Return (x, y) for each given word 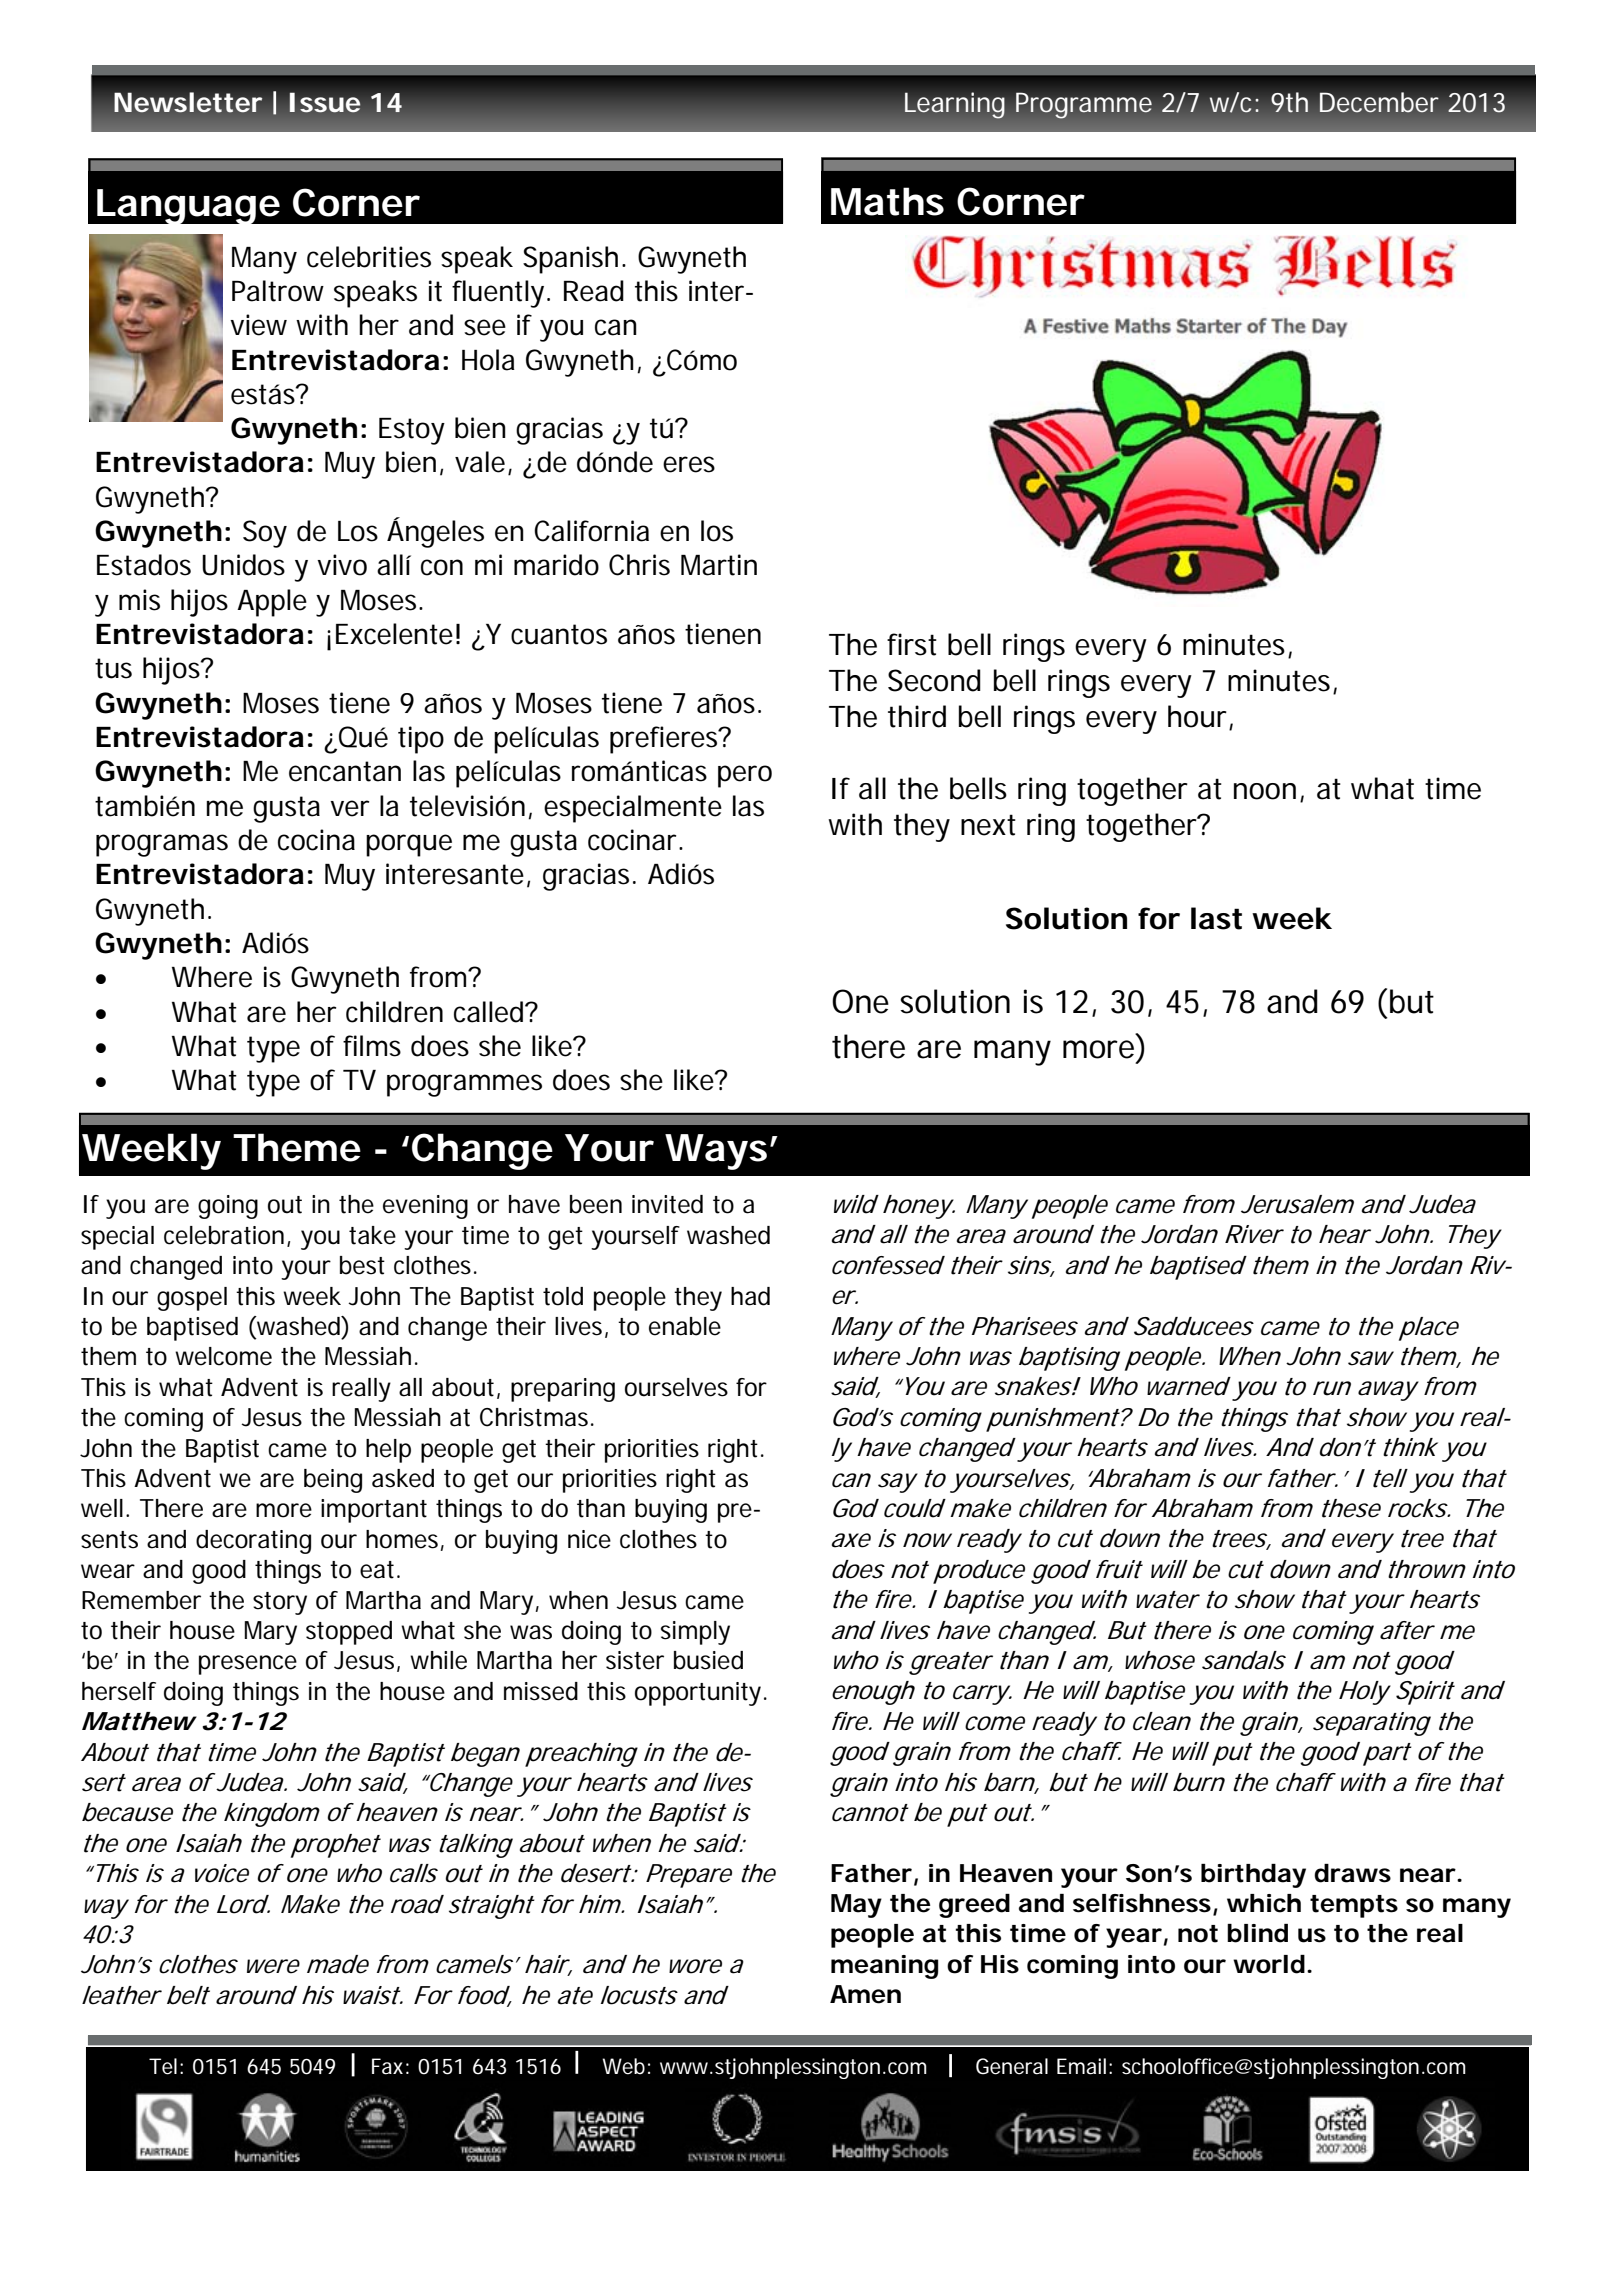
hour (1199, 717)
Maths (887, 201)
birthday (1253, 1876)
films (372, 1046)
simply (695, 1633)
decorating (253, 1542)
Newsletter (188, 102)
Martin (719, 565)
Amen (865, 1994)
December (1379, 102)
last (1216, 918)
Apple (272, 603)
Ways (716, 1152)
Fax (387, 2066)
